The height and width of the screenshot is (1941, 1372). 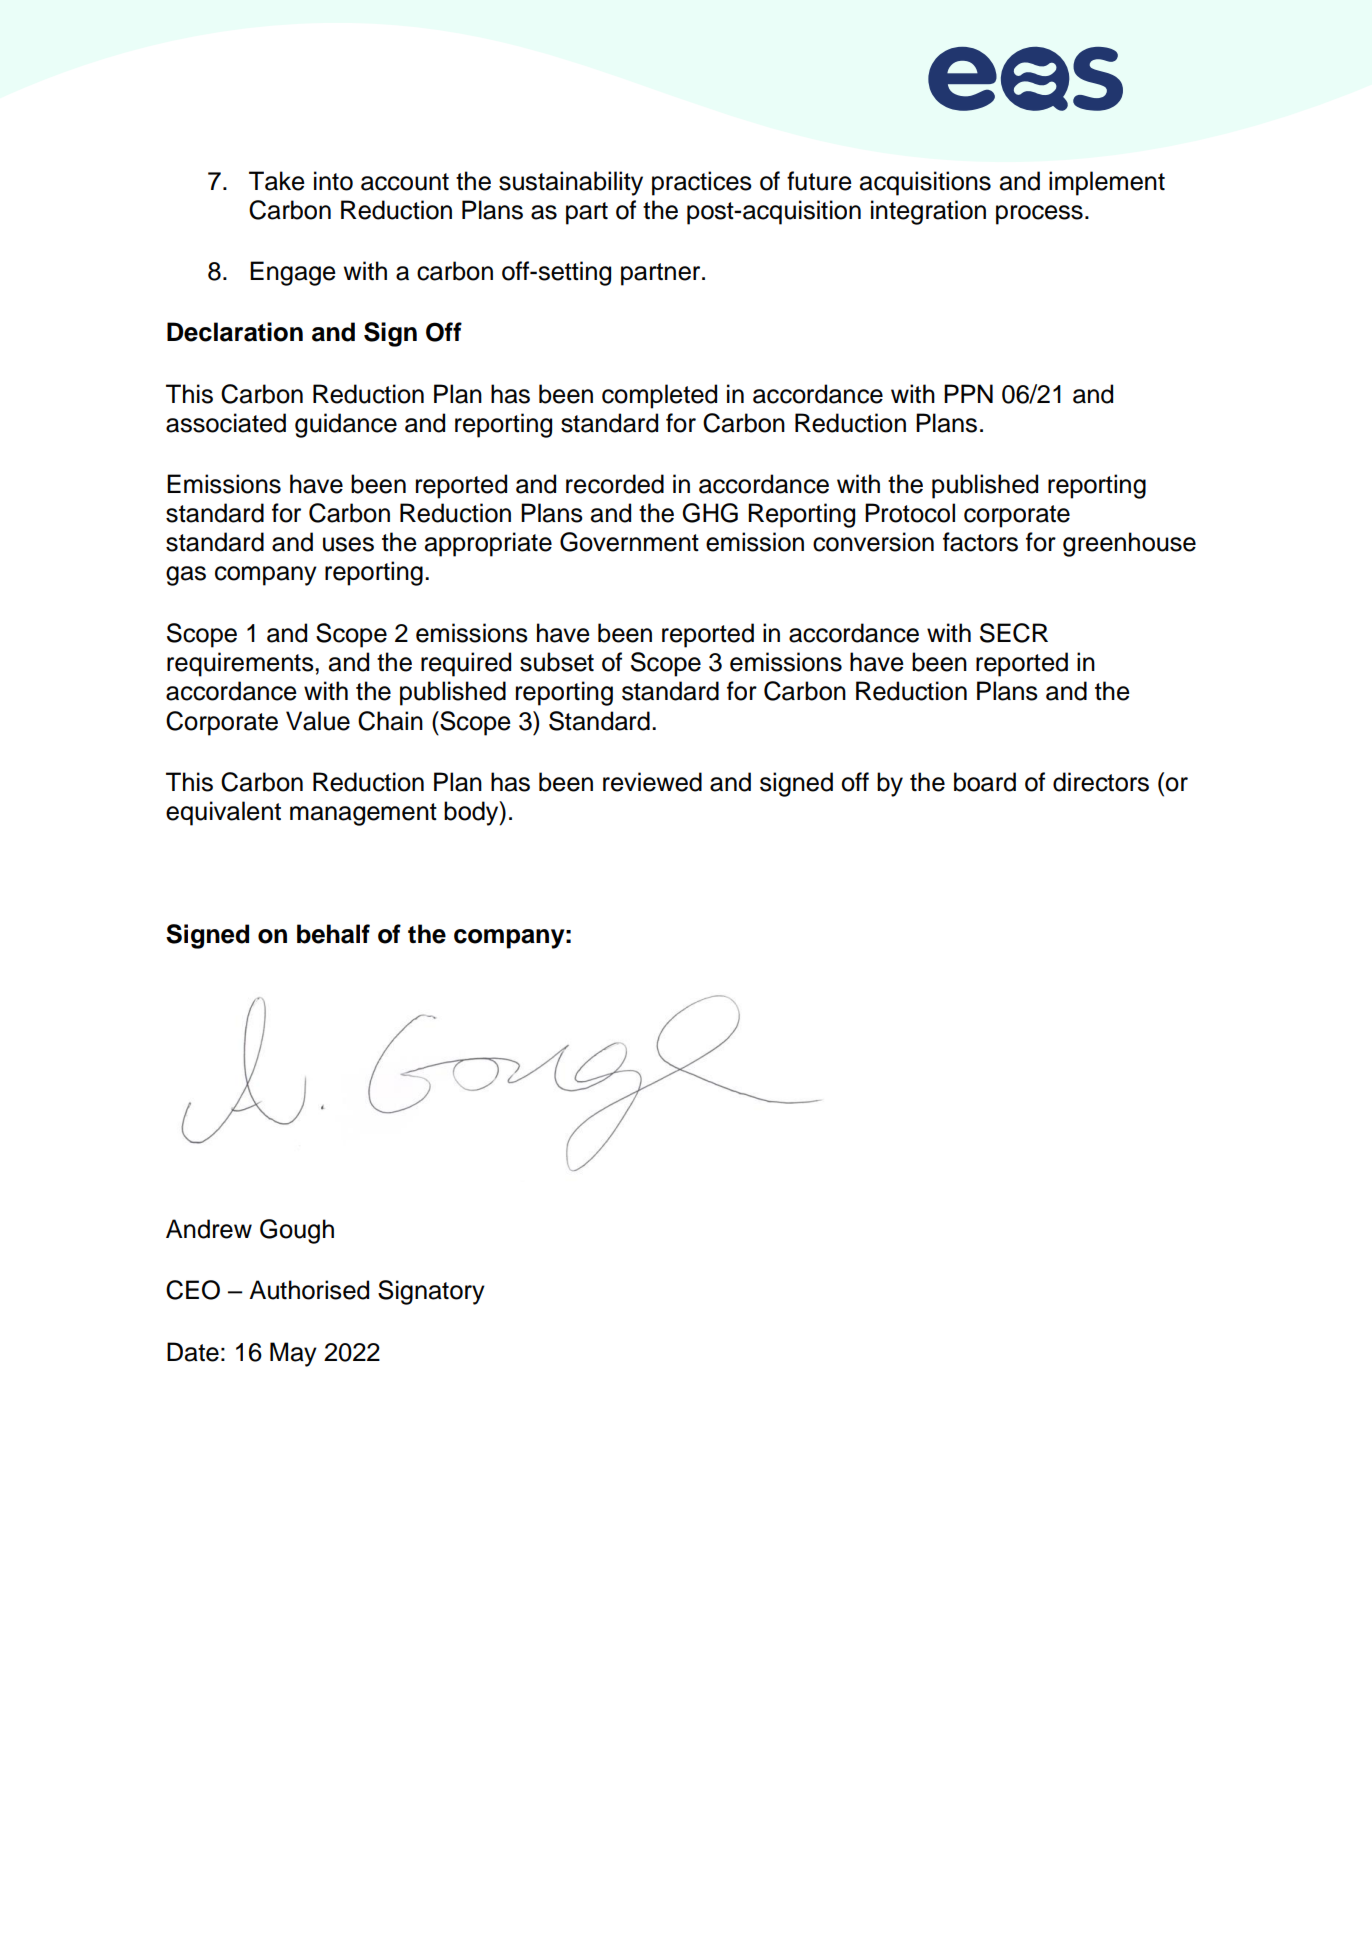 What do you see at coordinates (1101, 782) in the screenshot?
I see `directors` at bounding box center [1101, 782].
